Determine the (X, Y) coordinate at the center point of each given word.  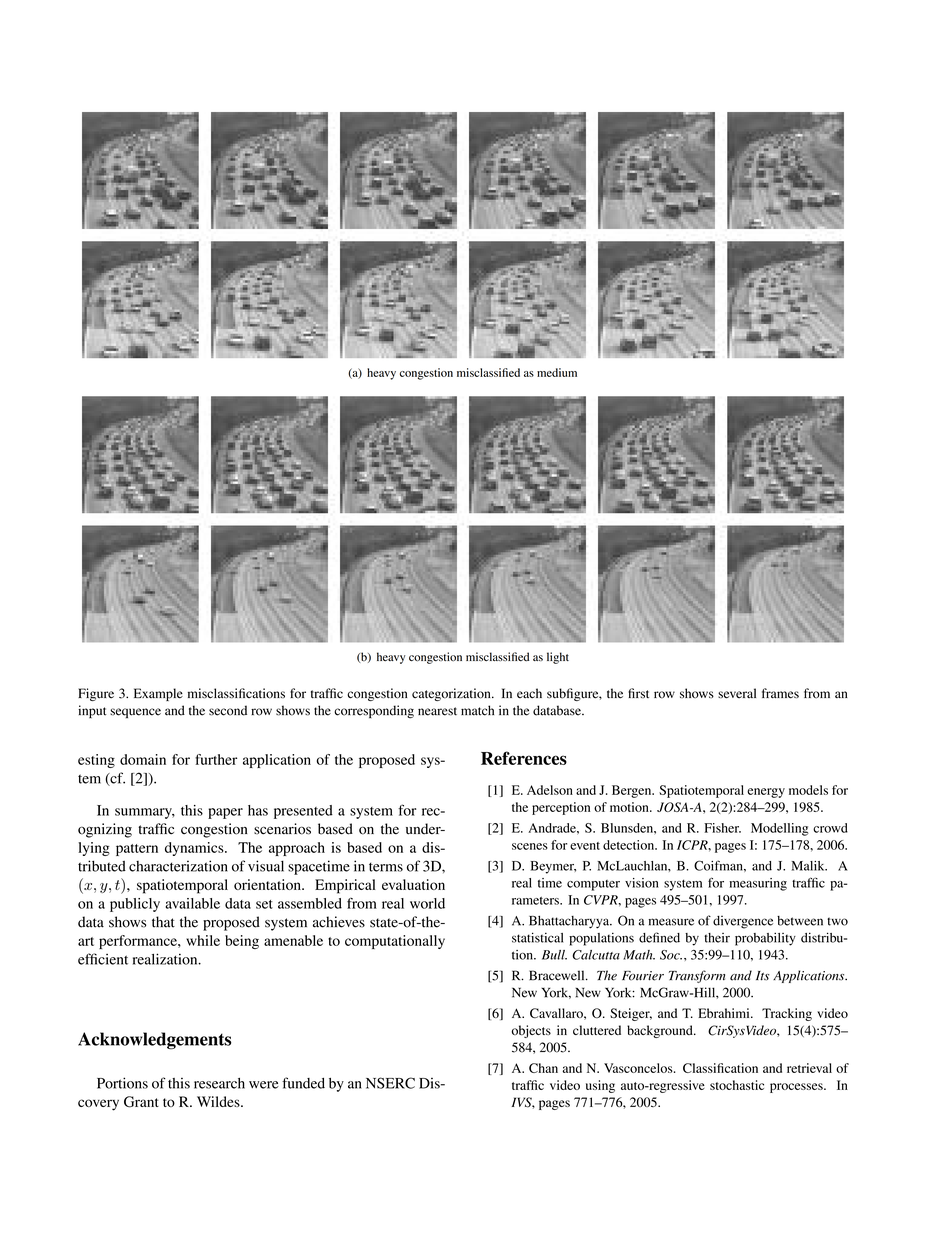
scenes (530, 846)
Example (158, 694)
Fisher (722, 828)
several (737, 693)
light (558, 658)
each (529, 693)
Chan (543, 1068)
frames (780, 693)
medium (557, 372)
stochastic (737, 1085)
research (219, 1083)
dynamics (195, 849)
